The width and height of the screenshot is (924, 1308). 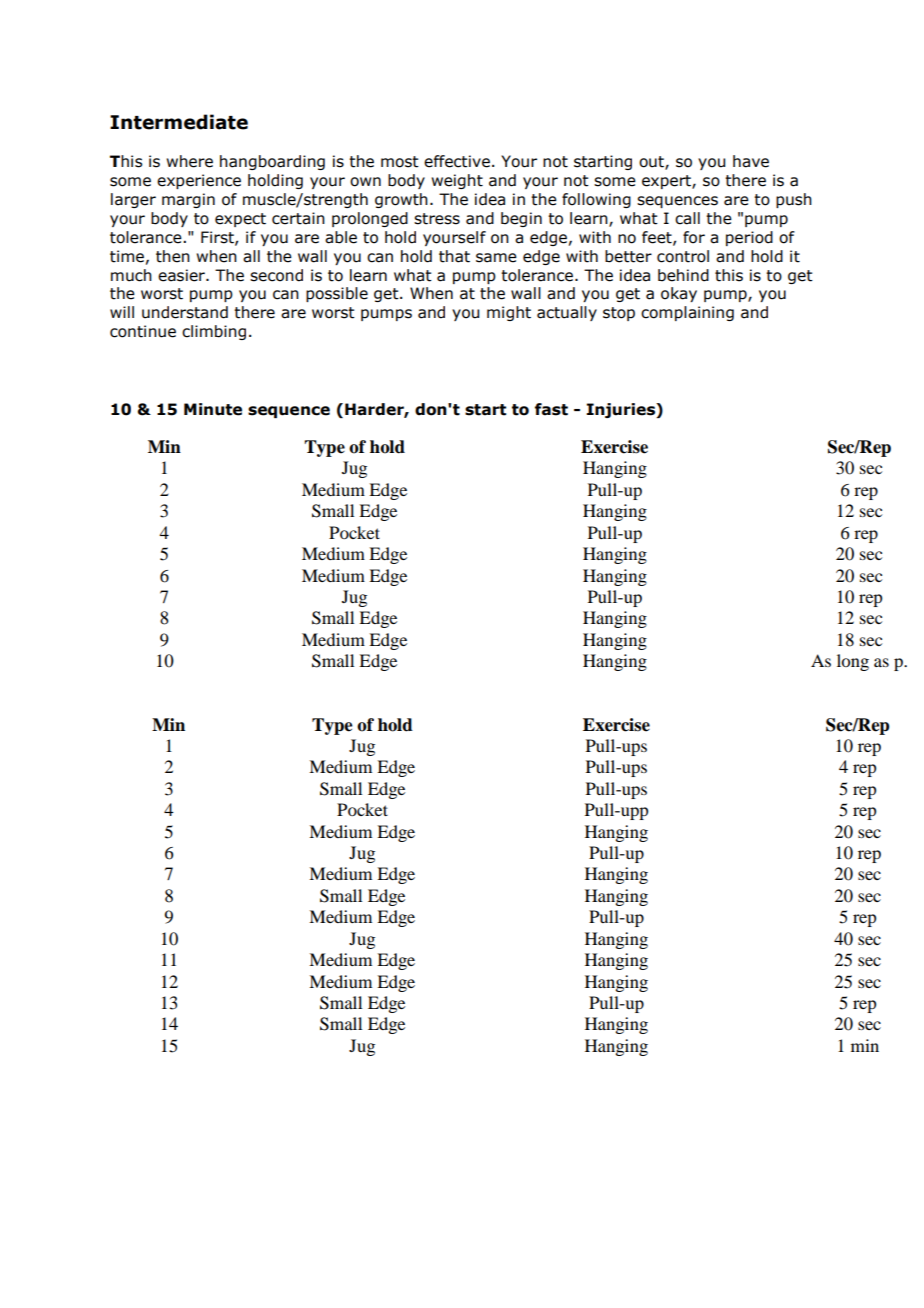 I want to click on have, so click(x=751, y=161).
